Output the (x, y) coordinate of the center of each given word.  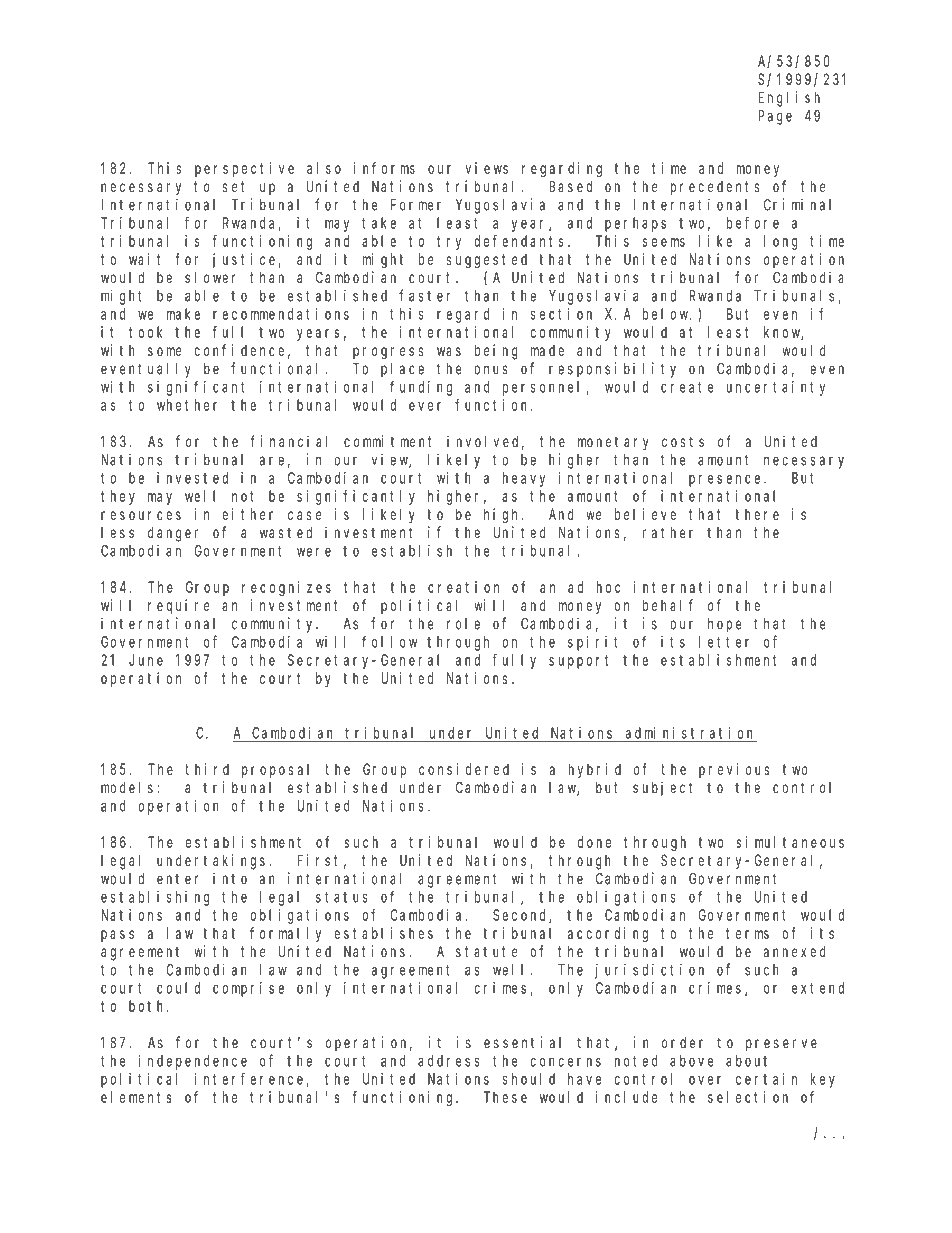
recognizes (286, 588)
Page (775, 117)
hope (724, 625)
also (324, 168)
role (463, 624)
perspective (244, 169)
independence (193, 1062)
